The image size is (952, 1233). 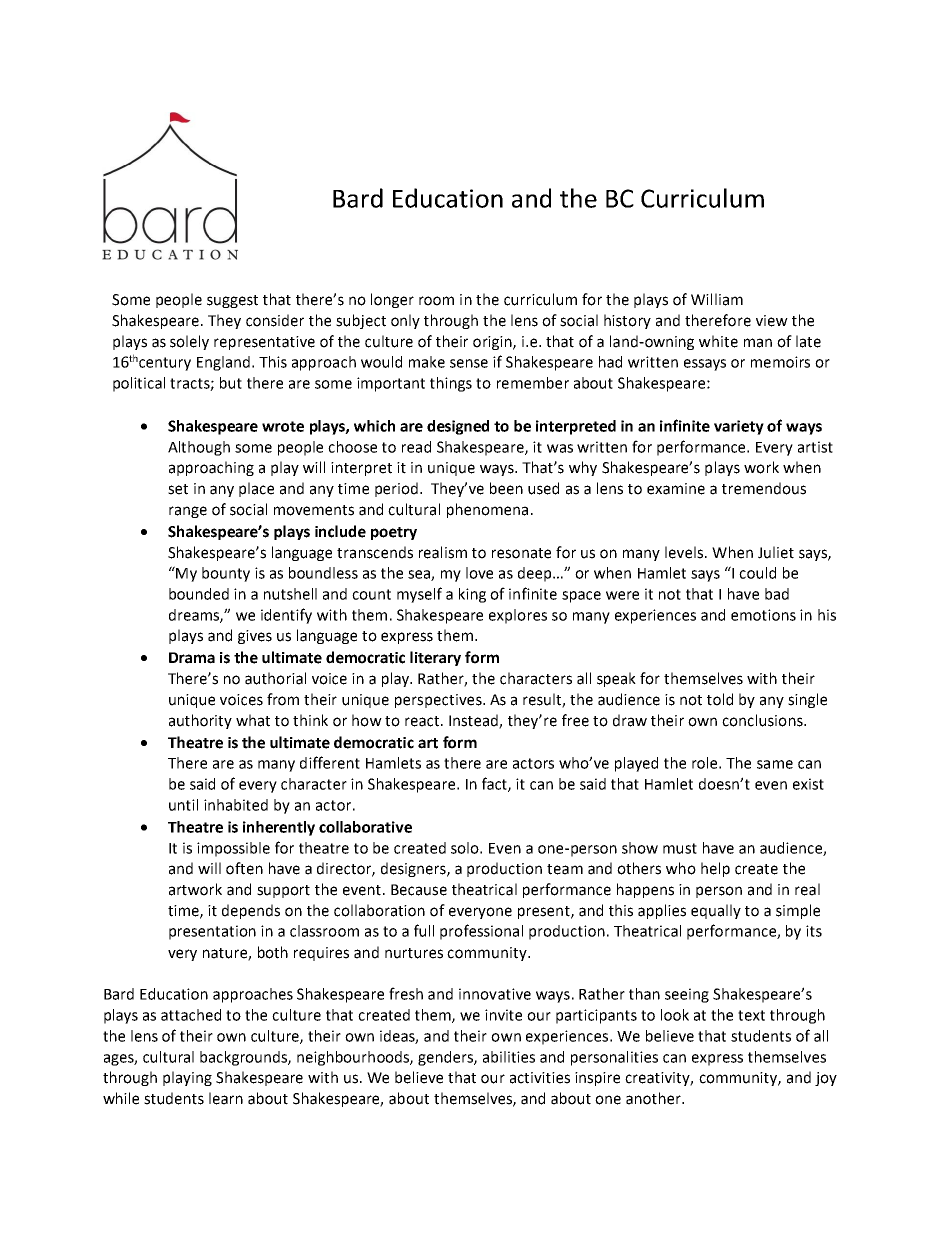 I want to click on perspectives, so click(x=439, y=701).
